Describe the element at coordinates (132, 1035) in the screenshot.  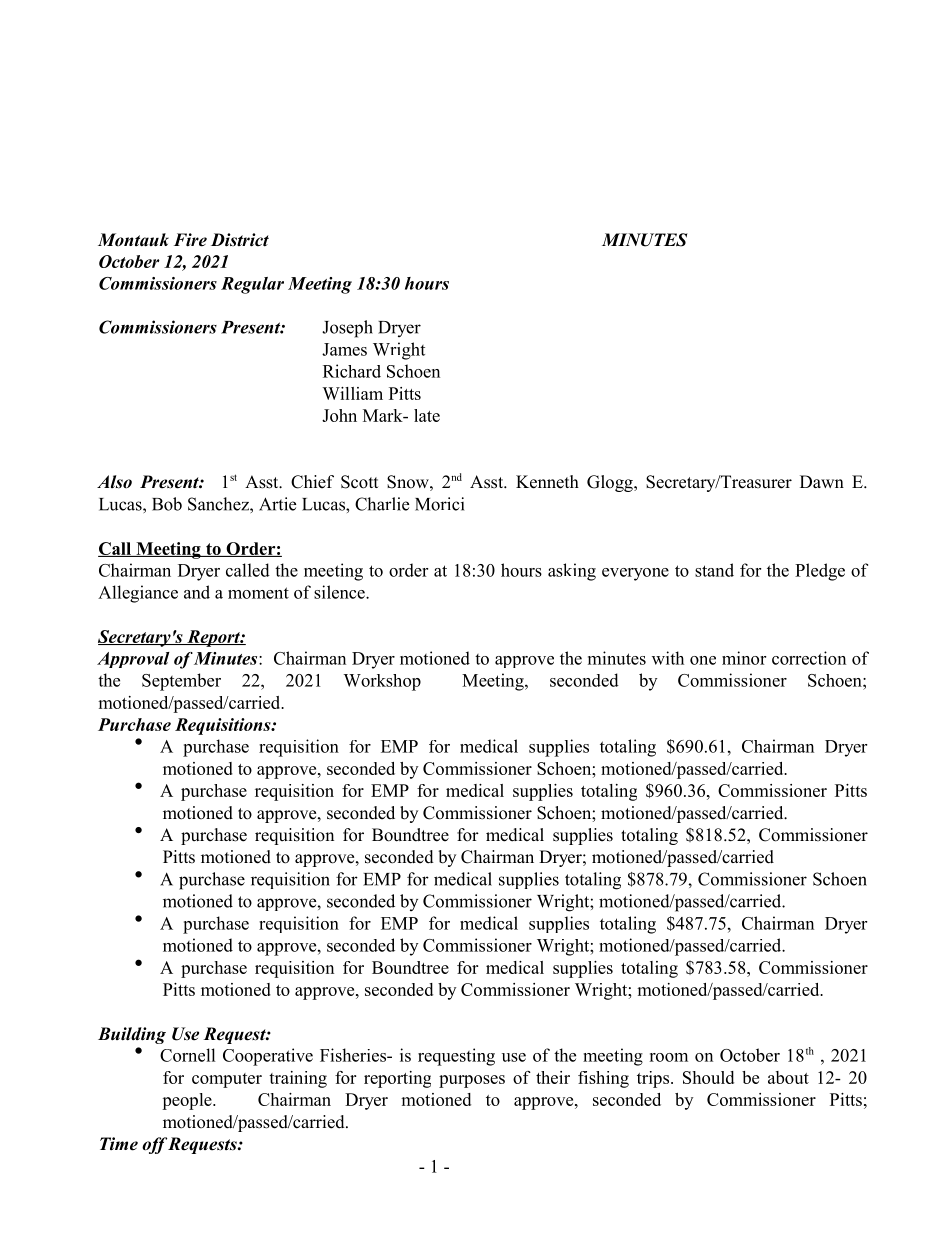
I see `Building` at that location.
